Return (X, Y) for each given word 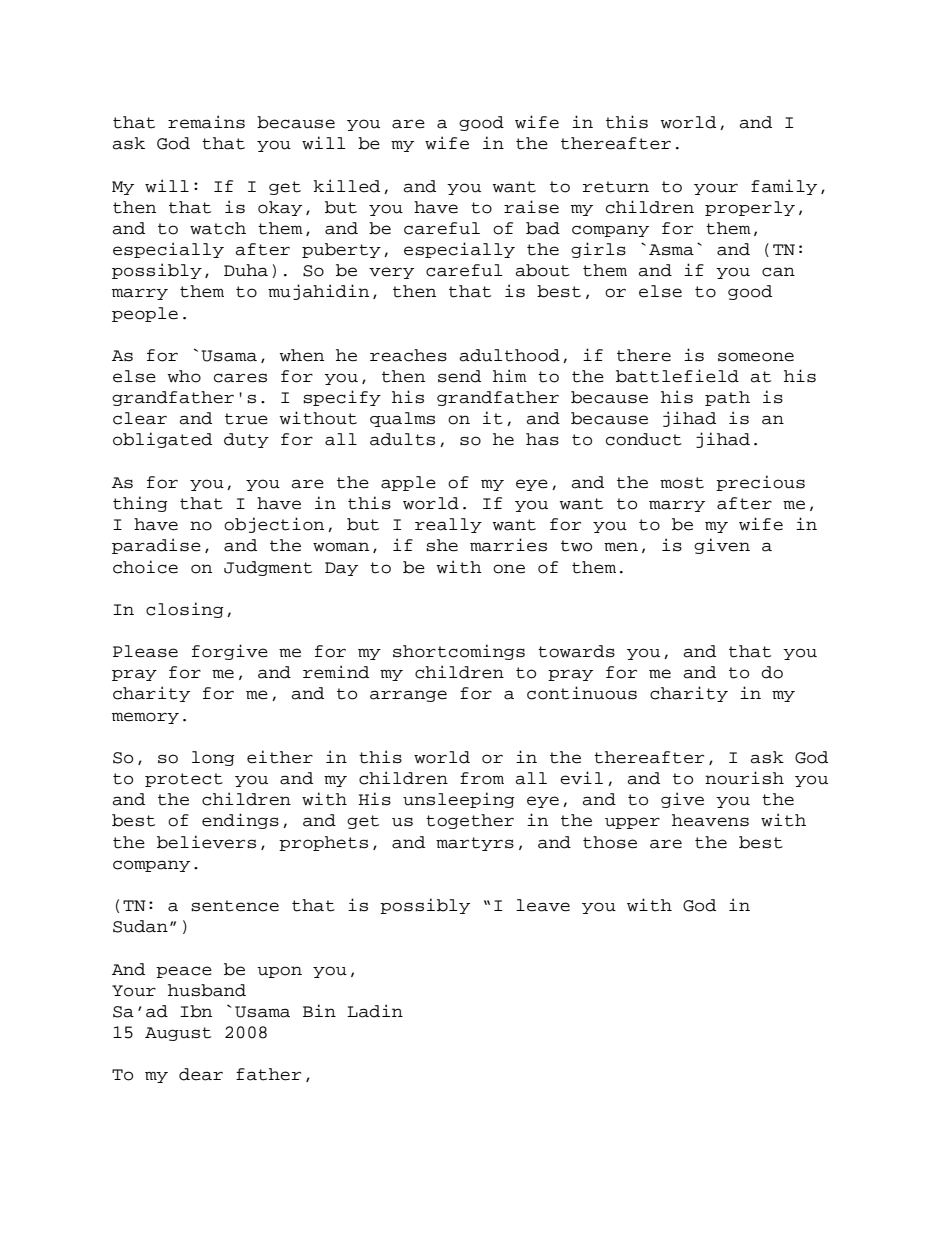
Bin (319, 1010)
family (784, 187)
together (470, 821)
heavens (710, 820)
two (576, 546)
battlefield (677, 376)
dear (201, 1074)
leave (543, 905)
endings (240, 821)
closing (185, 610)
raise (531, 207)
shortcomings (459, 652)
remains (206, 122)
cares (240, 378)
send (459, 376)
